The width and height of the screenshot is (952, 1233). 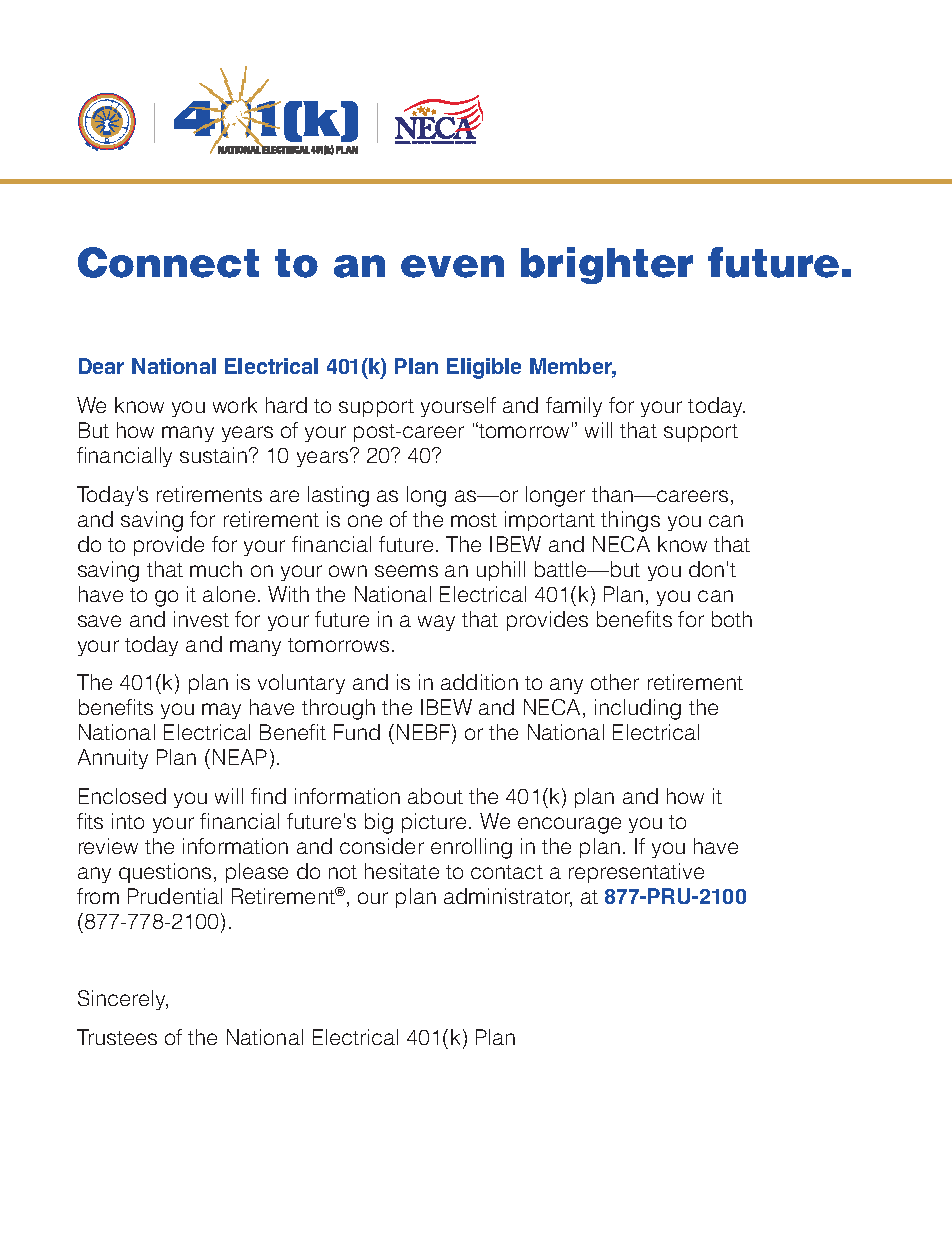 What do you see at coordinates (113, 759) in the screenshot?
I see `Annuity` at bounding box center [113, 759].
